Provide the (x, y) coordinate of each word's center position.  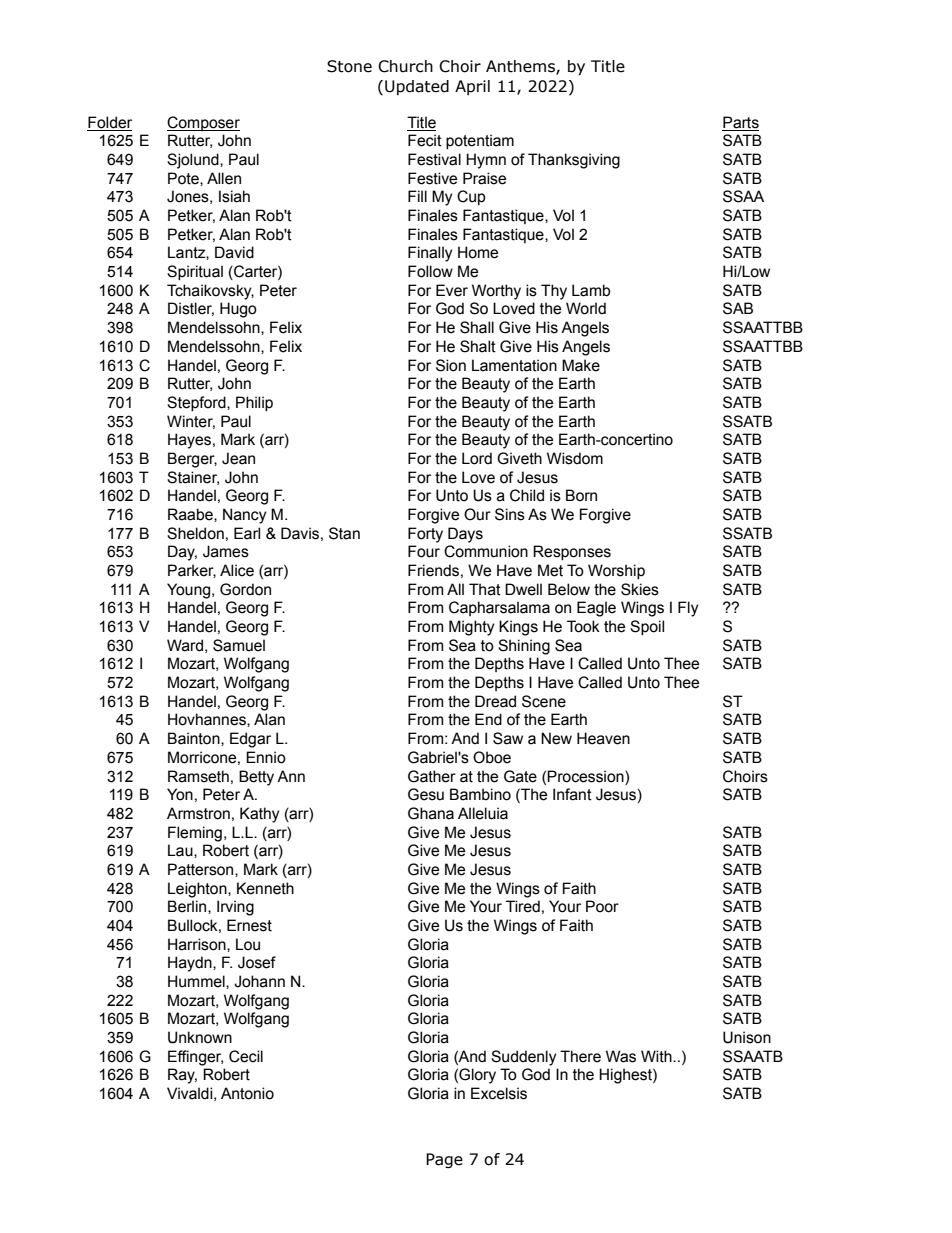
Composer (203, 123)
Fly (688, 609)
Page (444, 1160)
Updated (417, 87)
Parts (741, 122)
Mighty (472, 628)
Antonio (247, 1093)
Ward (185, 645)
